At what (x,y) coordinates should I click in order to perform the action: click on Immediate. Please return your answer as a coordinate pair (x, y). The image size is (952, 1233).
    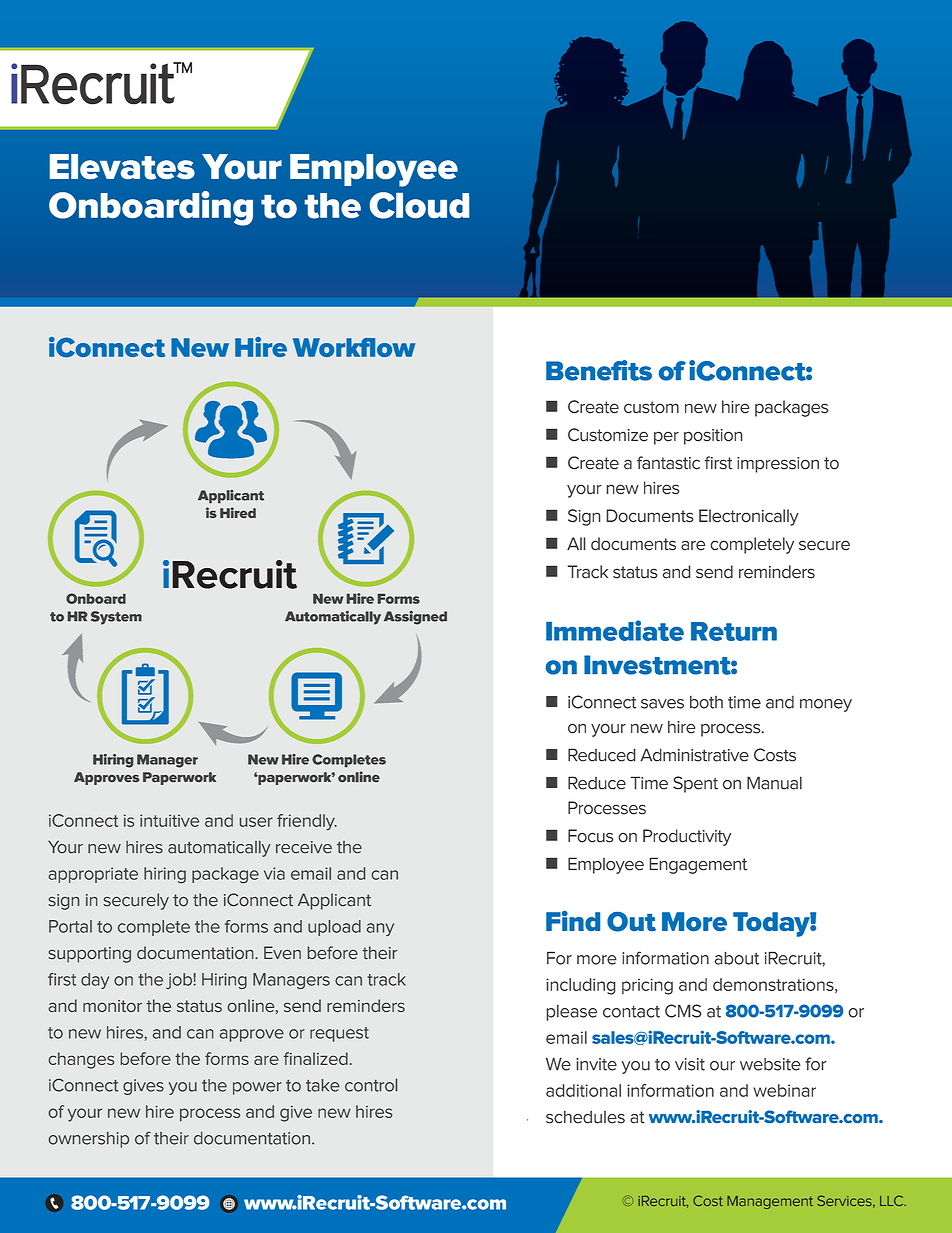
    Looking at the image, I should click on (615, 630).
